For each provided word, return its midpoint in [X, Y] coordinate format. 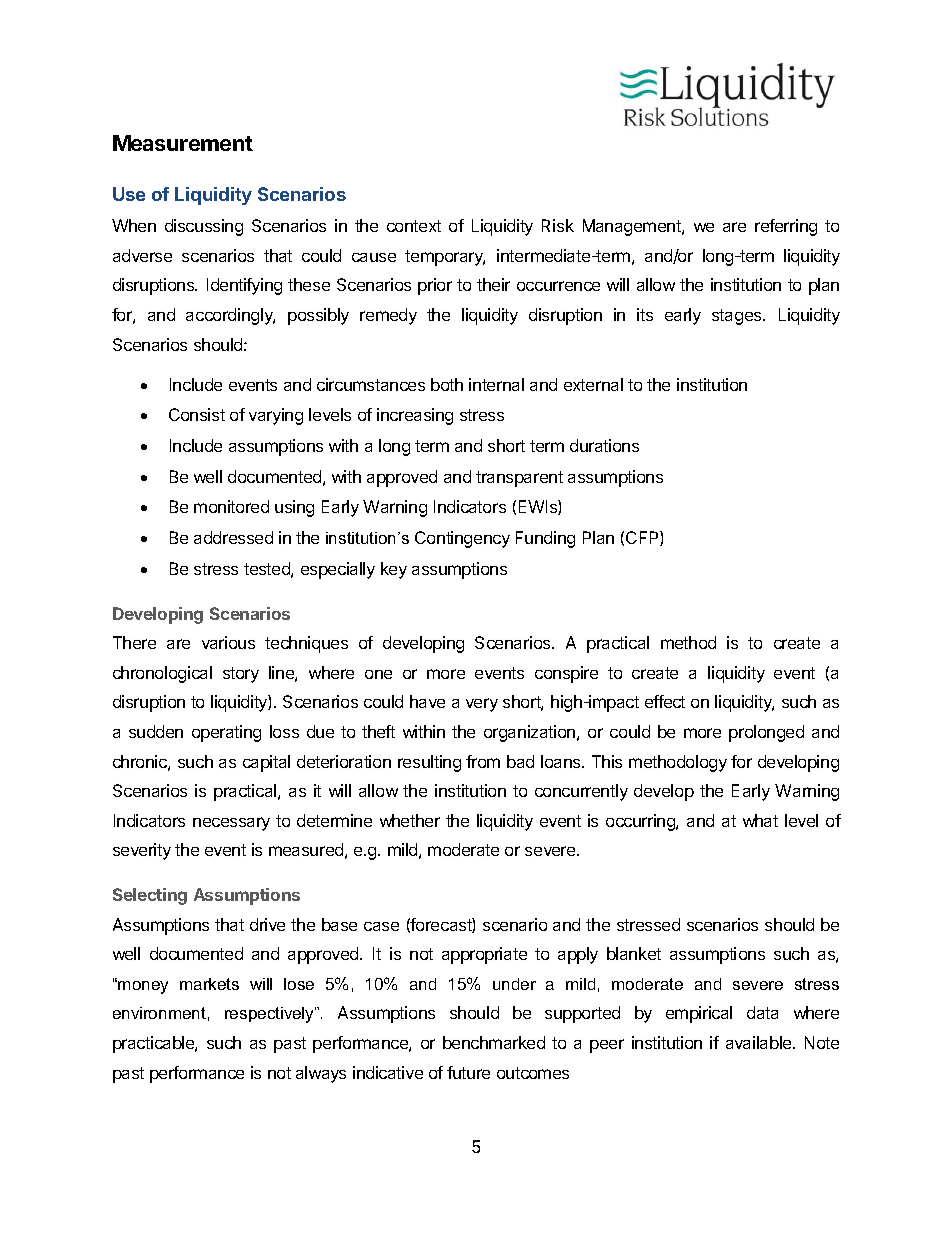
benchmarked [494, 1042]
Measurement [183, 143]
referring [786, 227]
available [760, 1042]
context [414, 226]
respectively [270, 1015]
